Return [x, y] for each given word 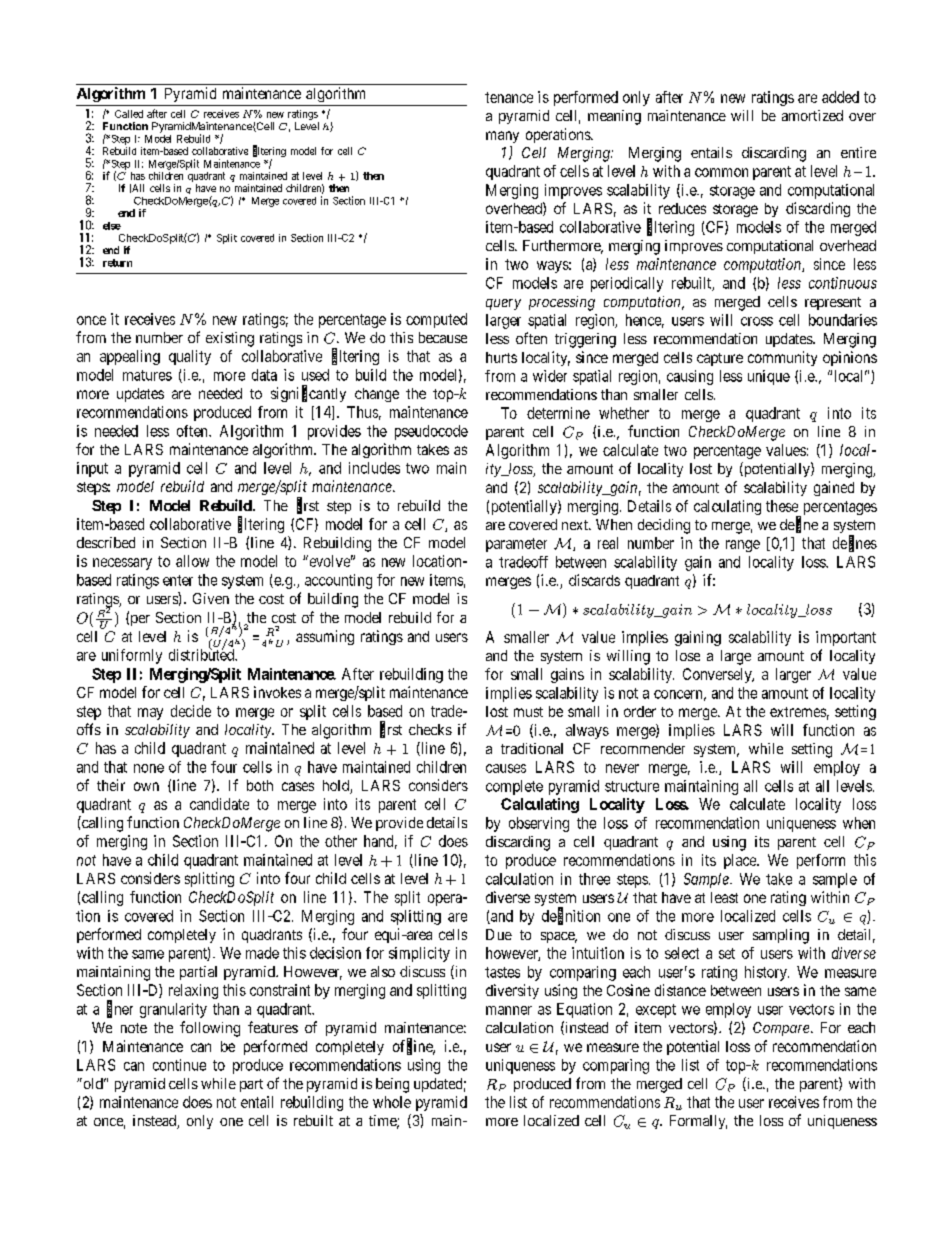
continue [179, 1065]
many [502, 137]
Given [211, 598]
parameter [516, 545]
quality [190, 357]
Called [129, 114]
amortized [812, 115]
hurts [501, 357]
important [846, 638]
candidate [219, 804]
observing [539, 824]
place [741, 861]
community [782, 358]
